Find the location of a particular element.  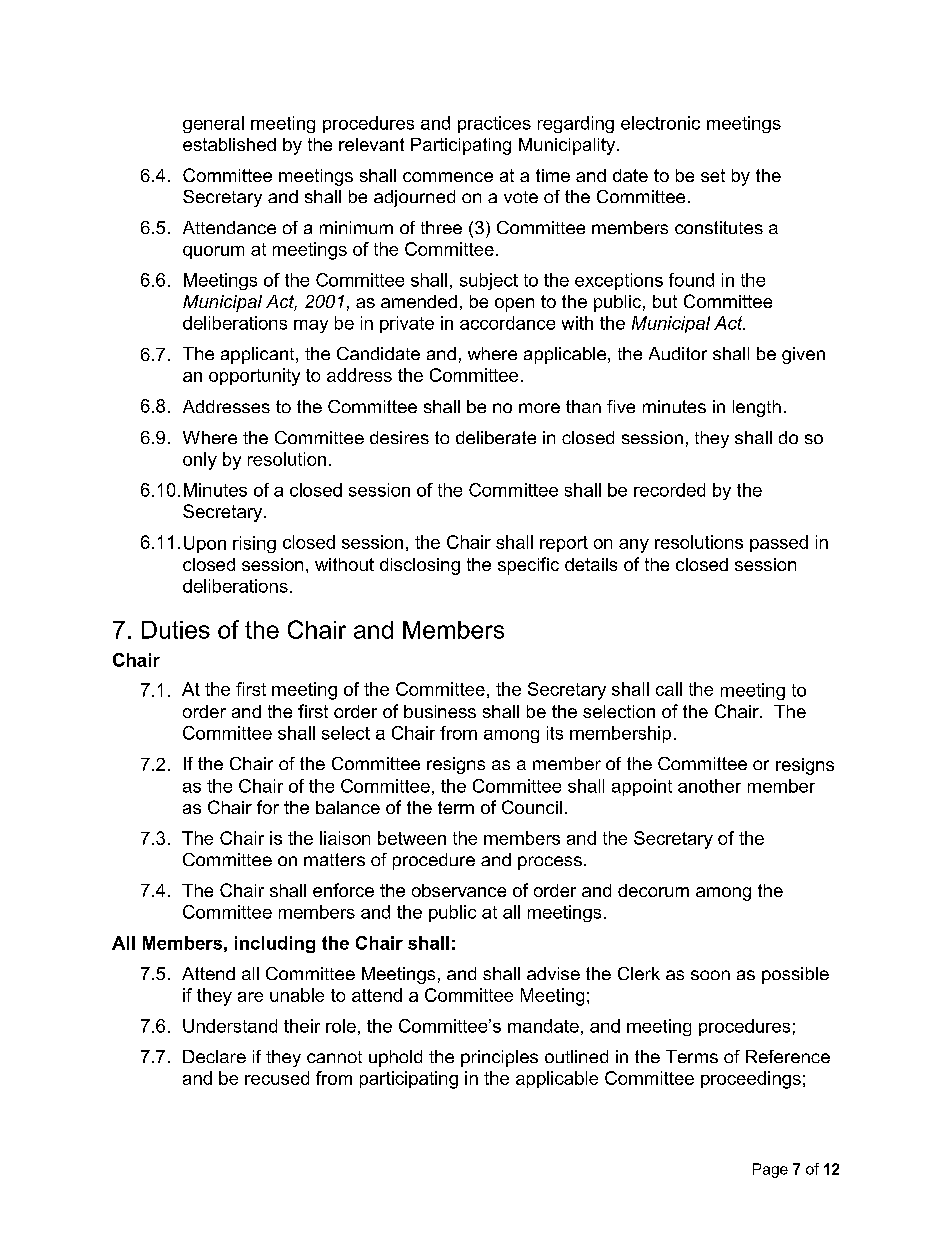

practices is located at coordinates (494, 124).
